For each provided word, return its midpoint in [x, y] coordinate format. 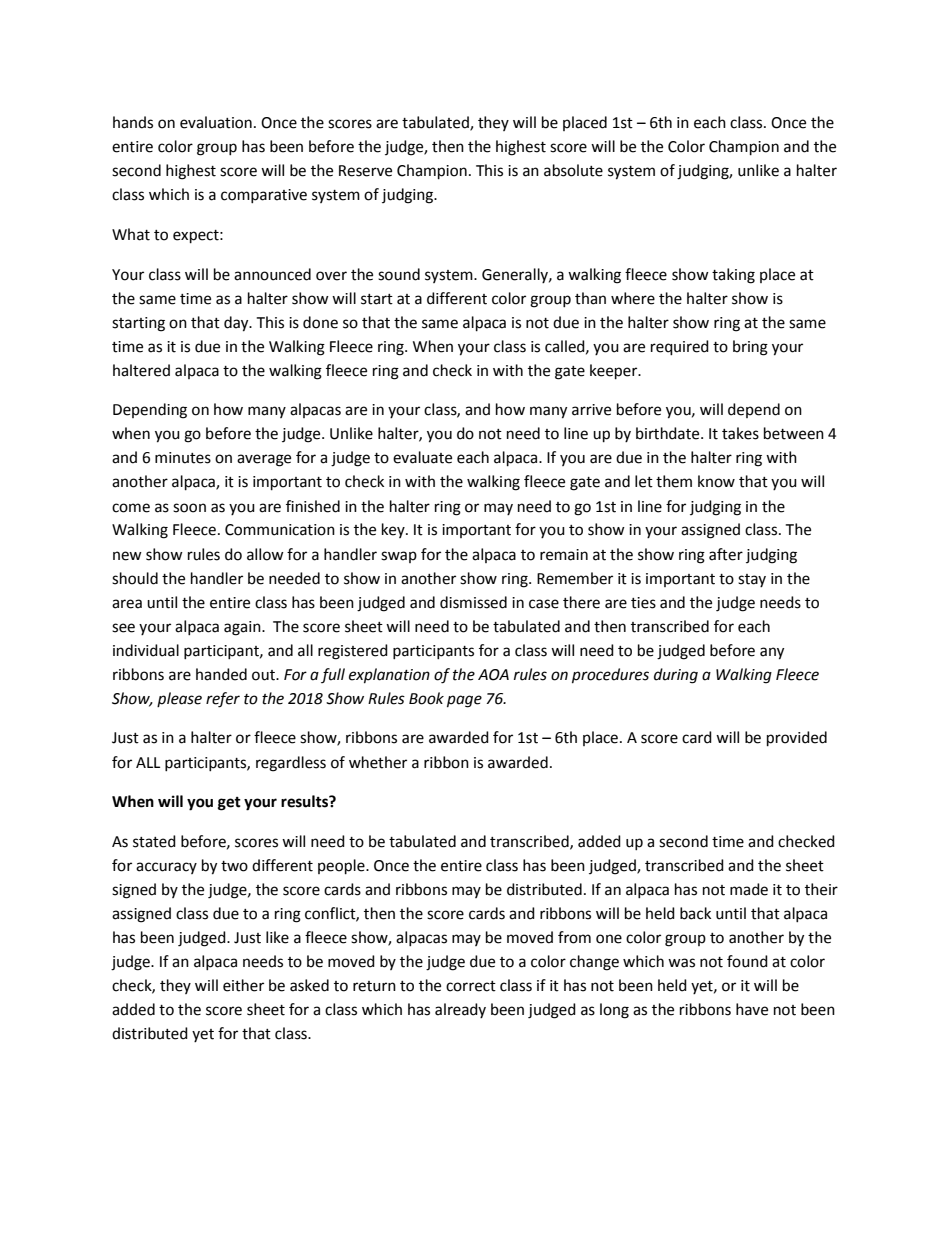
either [243, 985]
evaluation [216, 122]
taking [733, 276]
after [726, 554]
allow [265, 554]
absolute [573, 170]
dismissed [473, 602]
